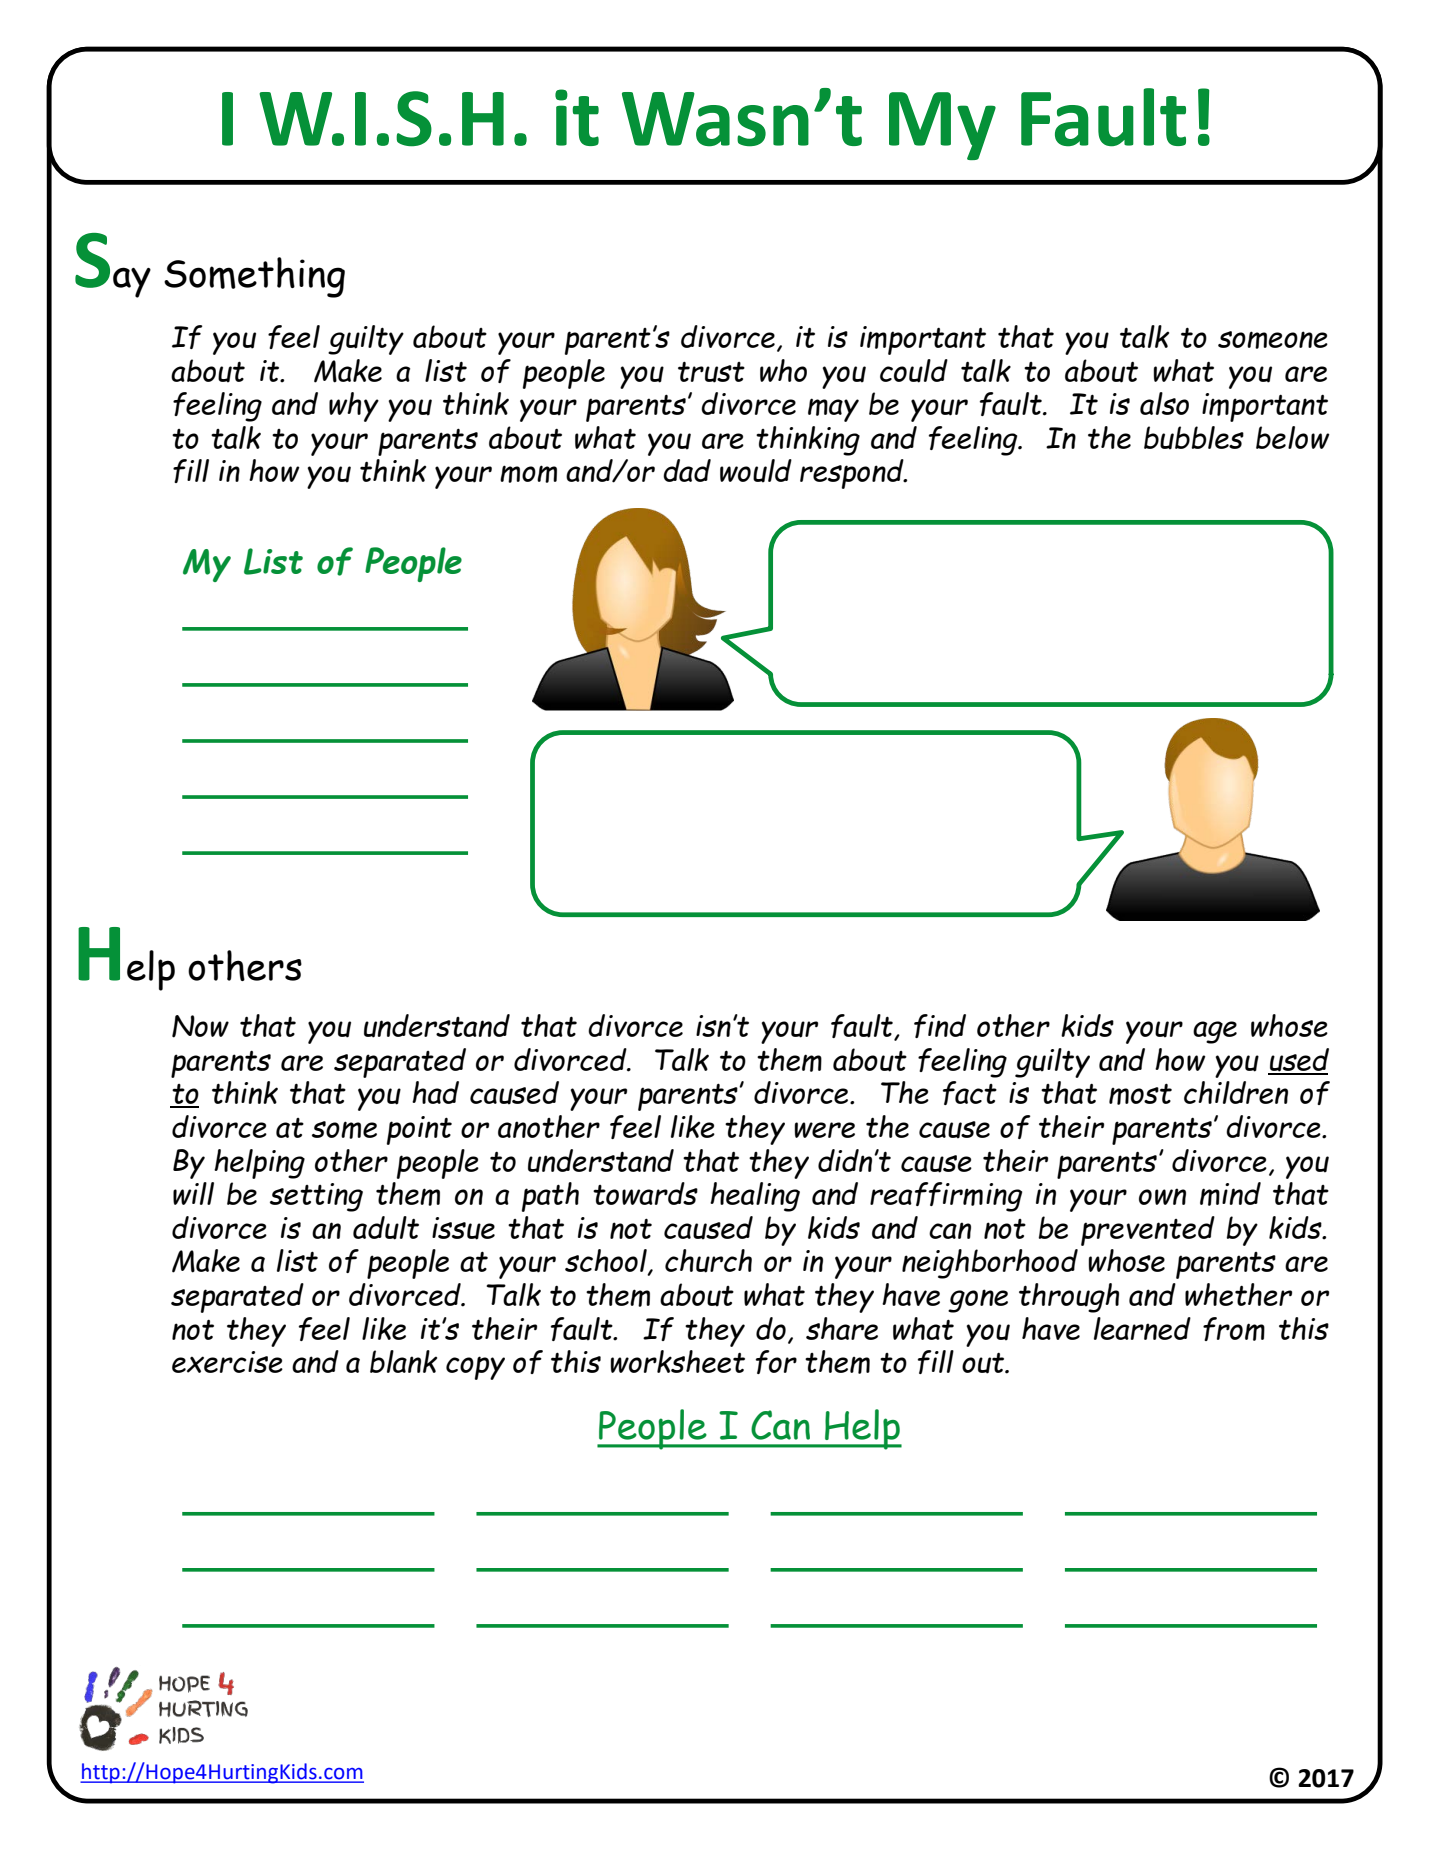 The height and width of the screenshot is (1850, 1429). Describe the element at coordinates (1164, 403) in the screenshot. I see `also` at that location.
